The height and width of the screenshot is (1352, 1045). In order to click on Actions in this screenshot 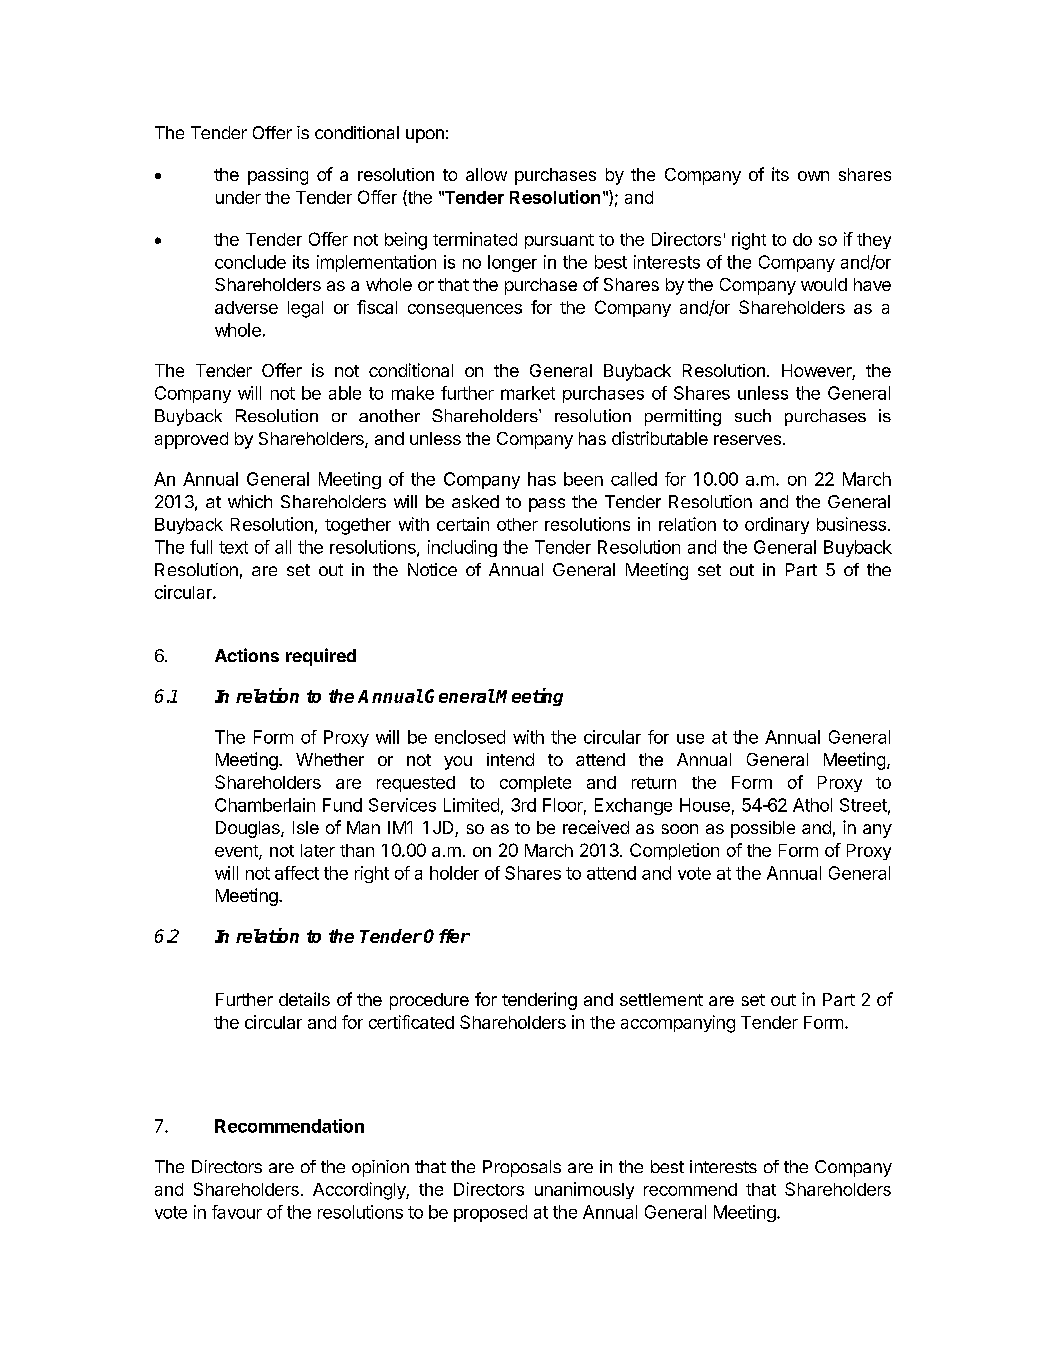, I will do `click(247, 655)`.
